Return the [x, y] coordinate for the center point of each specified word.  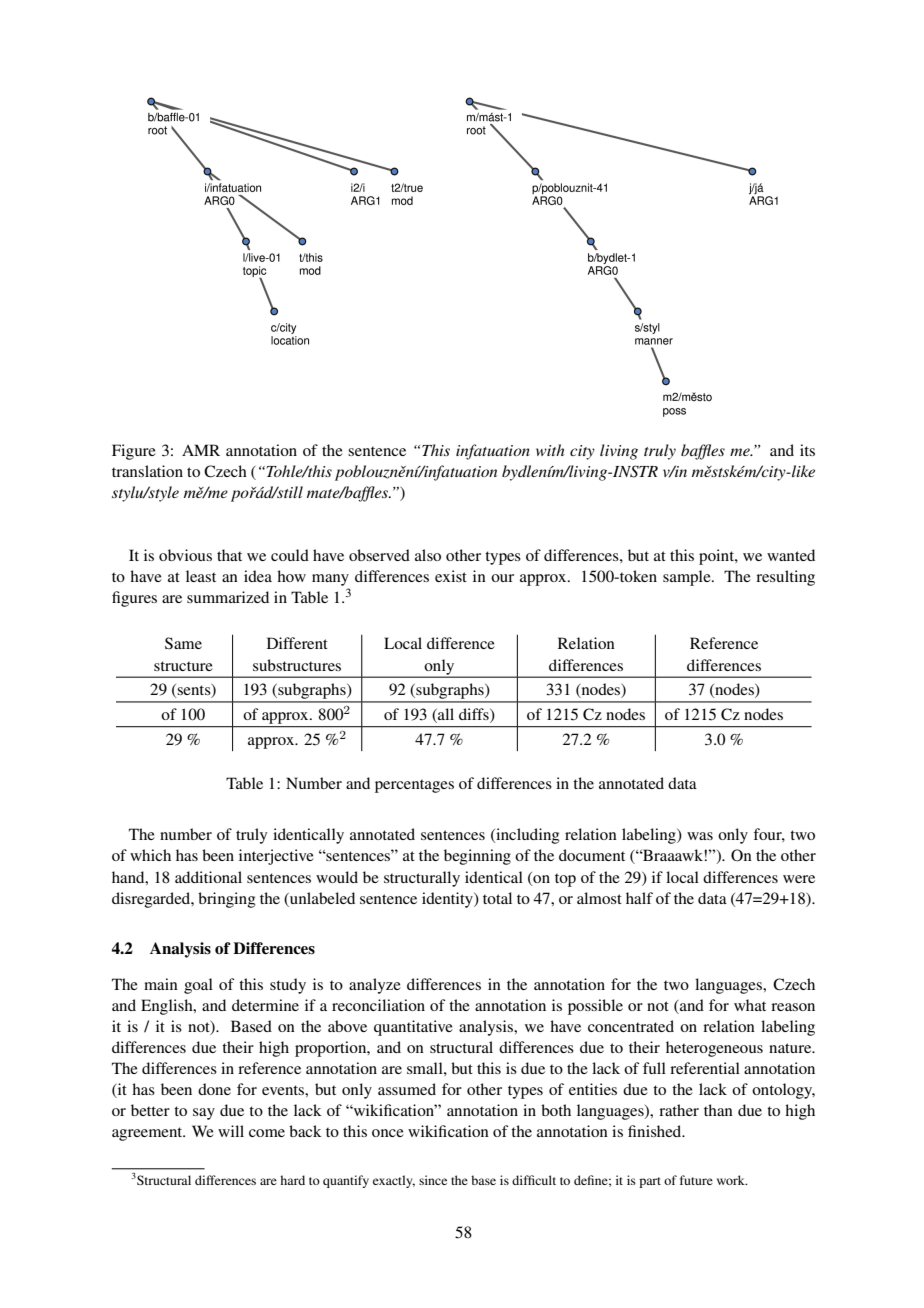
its [807, 450]
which [150, 855]
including [527, 836]
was [700, 836]
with [550, 450]
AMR [201, 450]
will [231, 1131]
